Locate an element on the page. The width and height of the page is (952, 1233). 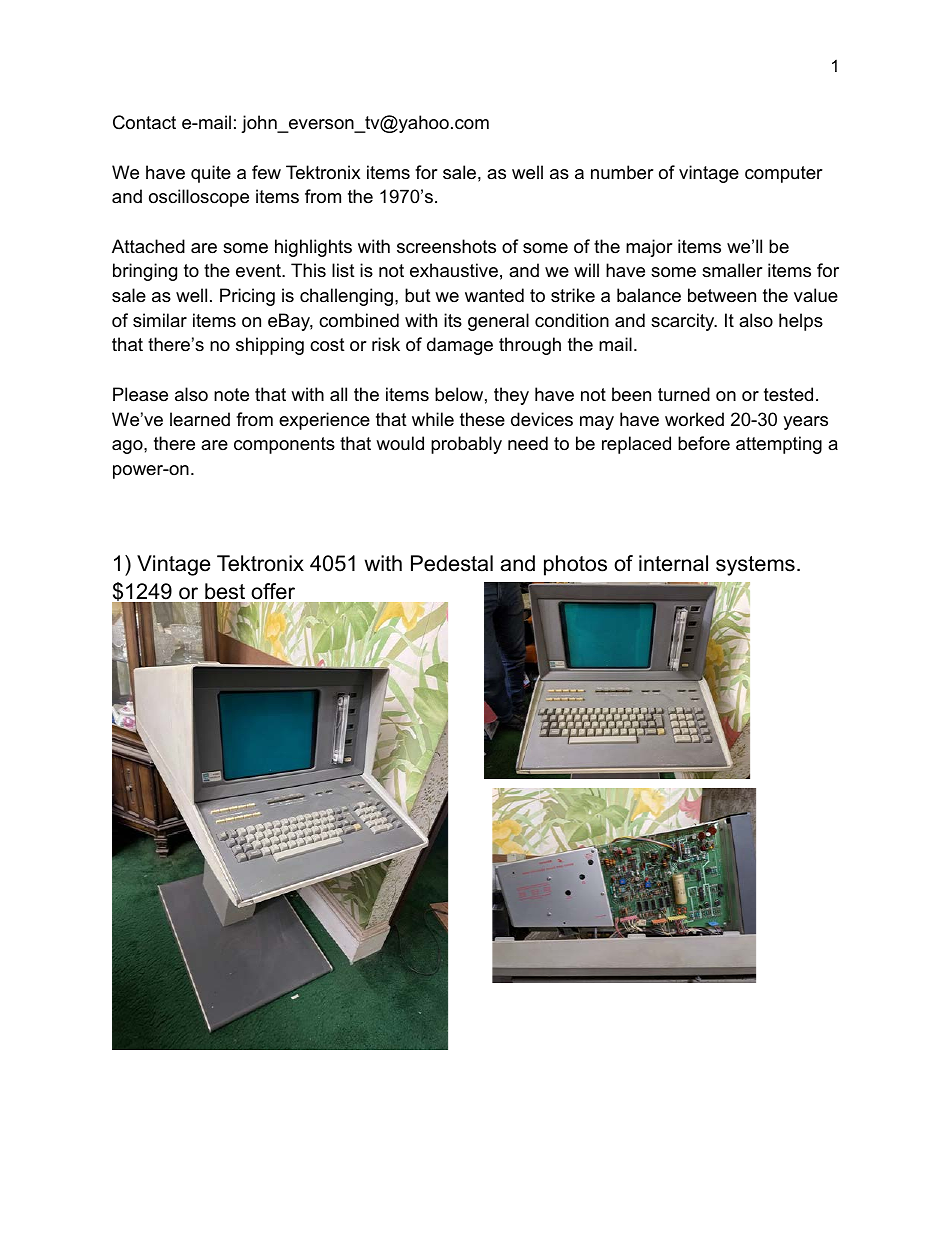
photos is located at coordinates (575, 565).
